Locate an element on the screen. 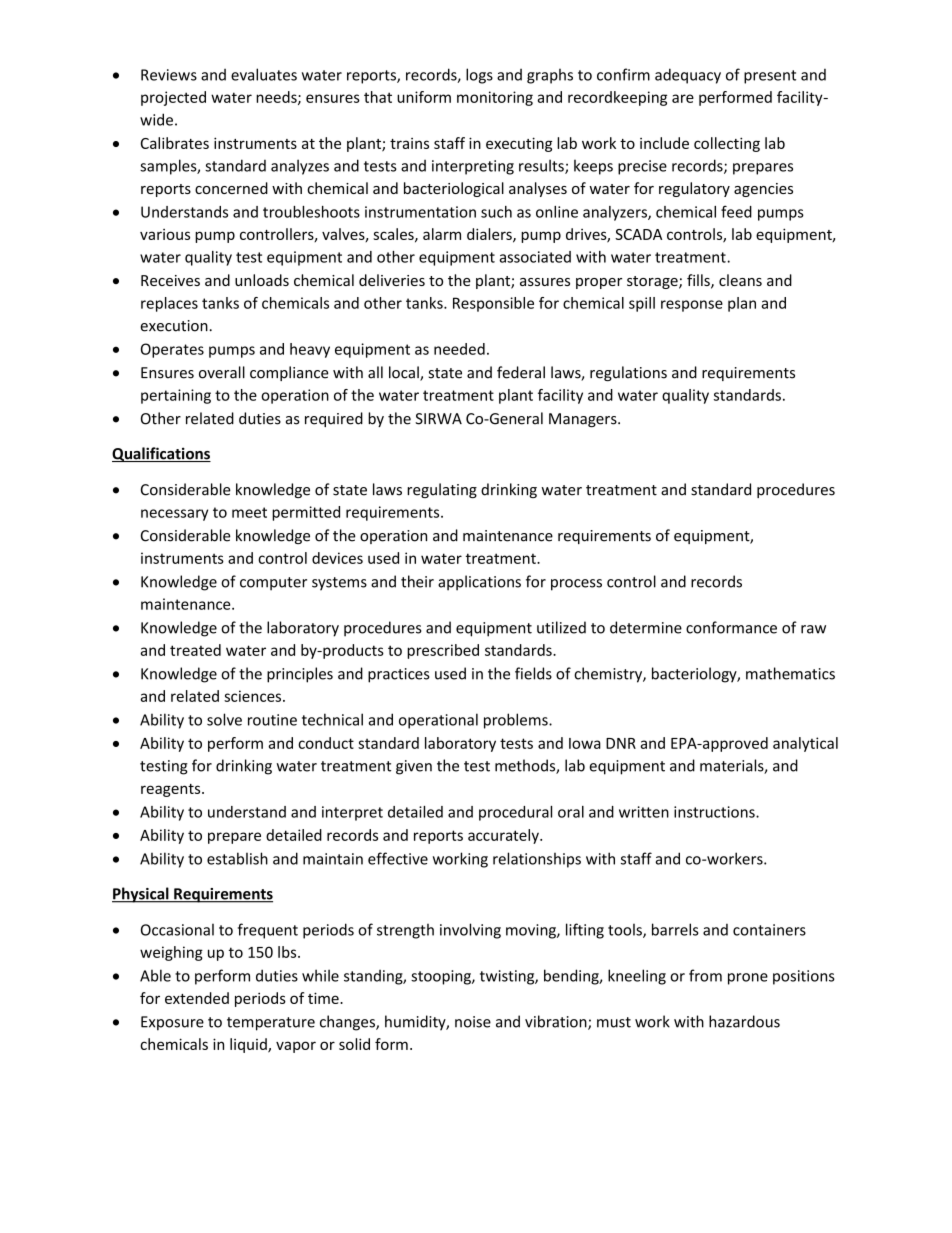 The width and height of the screenshot is (952, 1233). federal is located at coordinates (521, 372).
